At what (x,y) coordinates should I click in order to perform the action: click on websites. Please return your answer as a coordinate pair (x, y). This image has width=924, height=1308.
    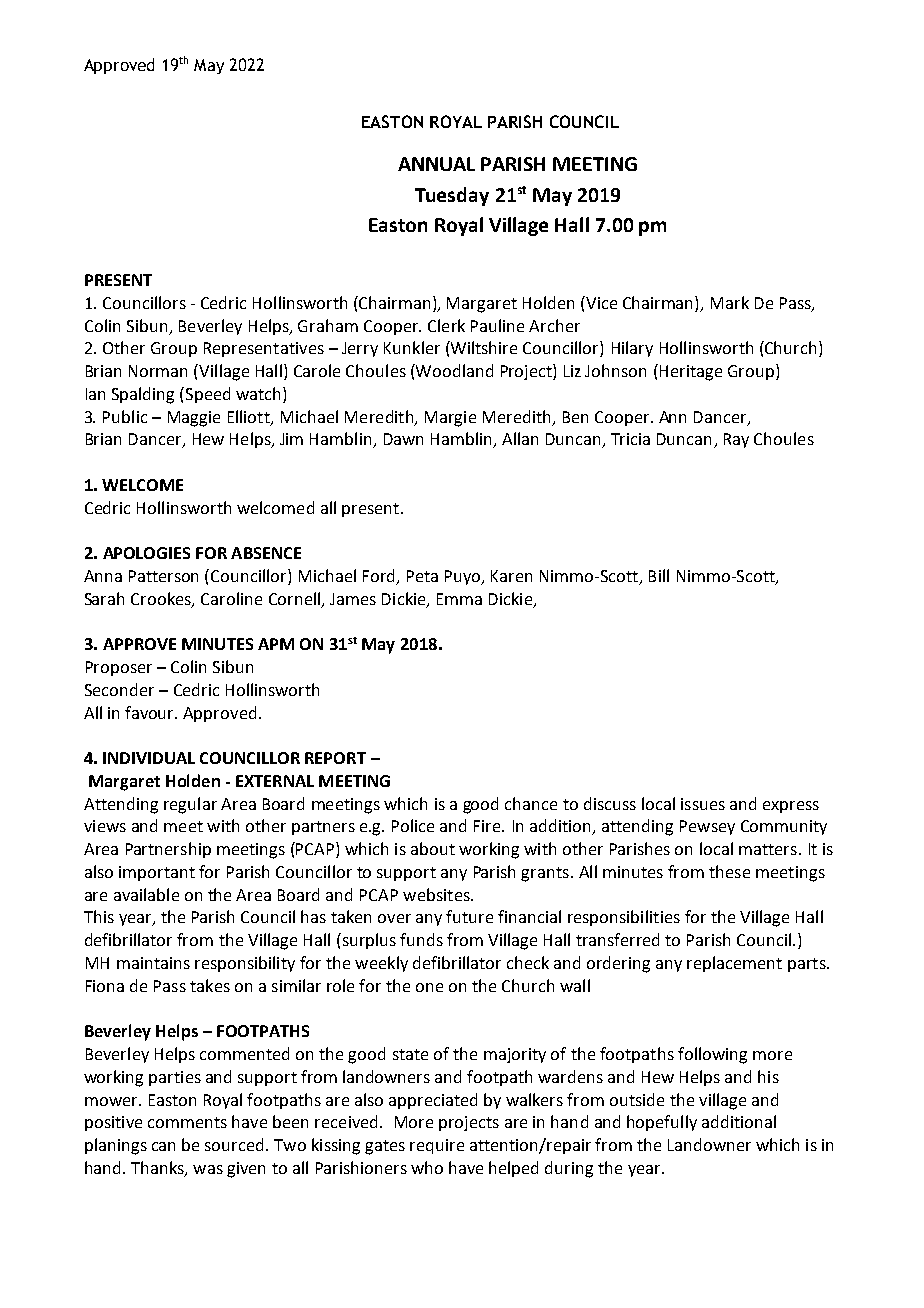
    Looking at the image, I should click on (437, 894).
